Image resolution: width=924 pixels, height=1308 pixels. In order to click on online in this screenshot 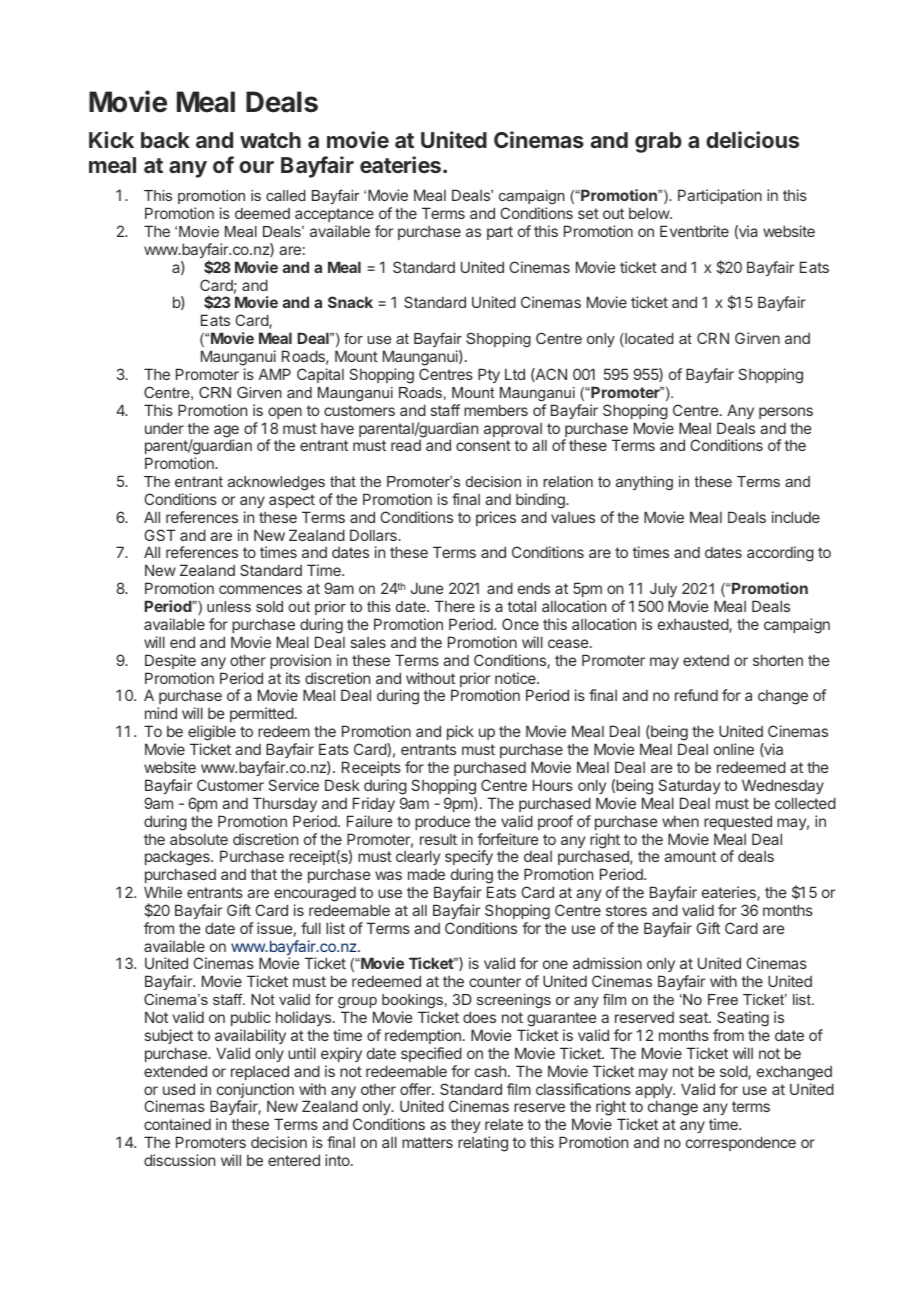, I will do `click(734, 749)`.
